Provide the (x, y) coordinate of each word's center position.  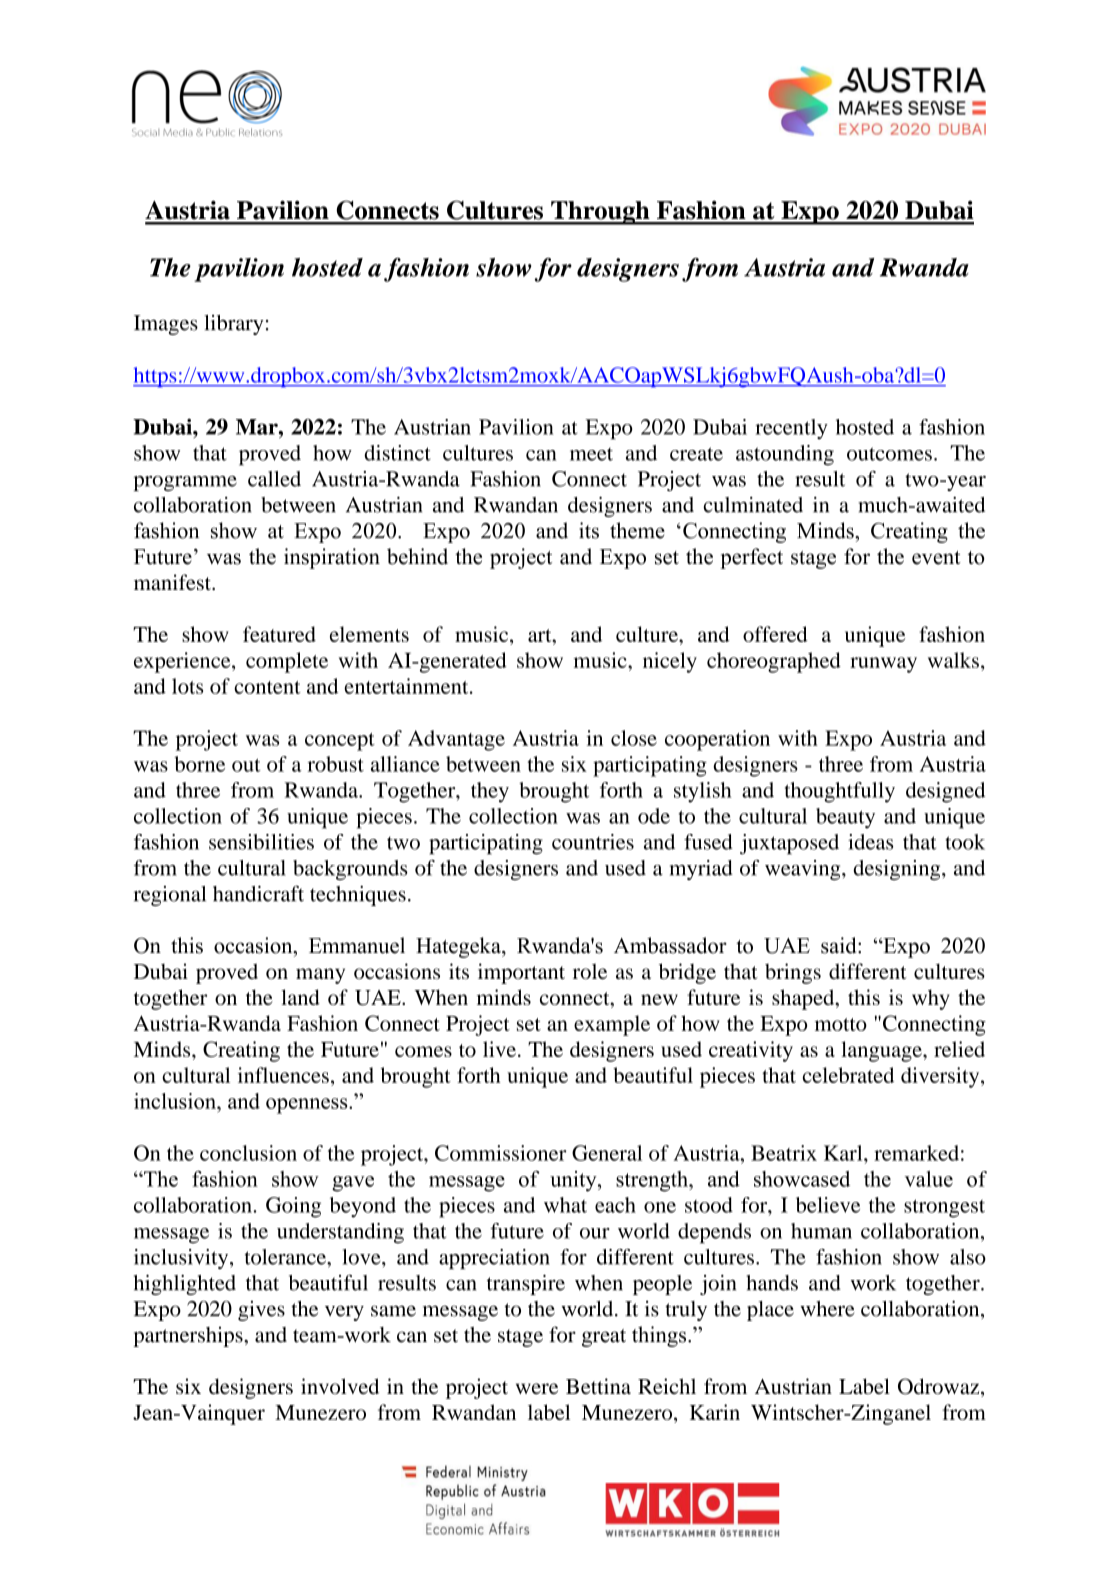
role (590, 971)
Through (600, 213)
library (233, 325)
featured (279, 634)
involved (340, 1386)
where (827, 1309)
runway (883, 665)
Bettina (598, 1386)
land (300, 997)
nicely (670, 662)
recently (791, 429)
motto (841, 1024)
